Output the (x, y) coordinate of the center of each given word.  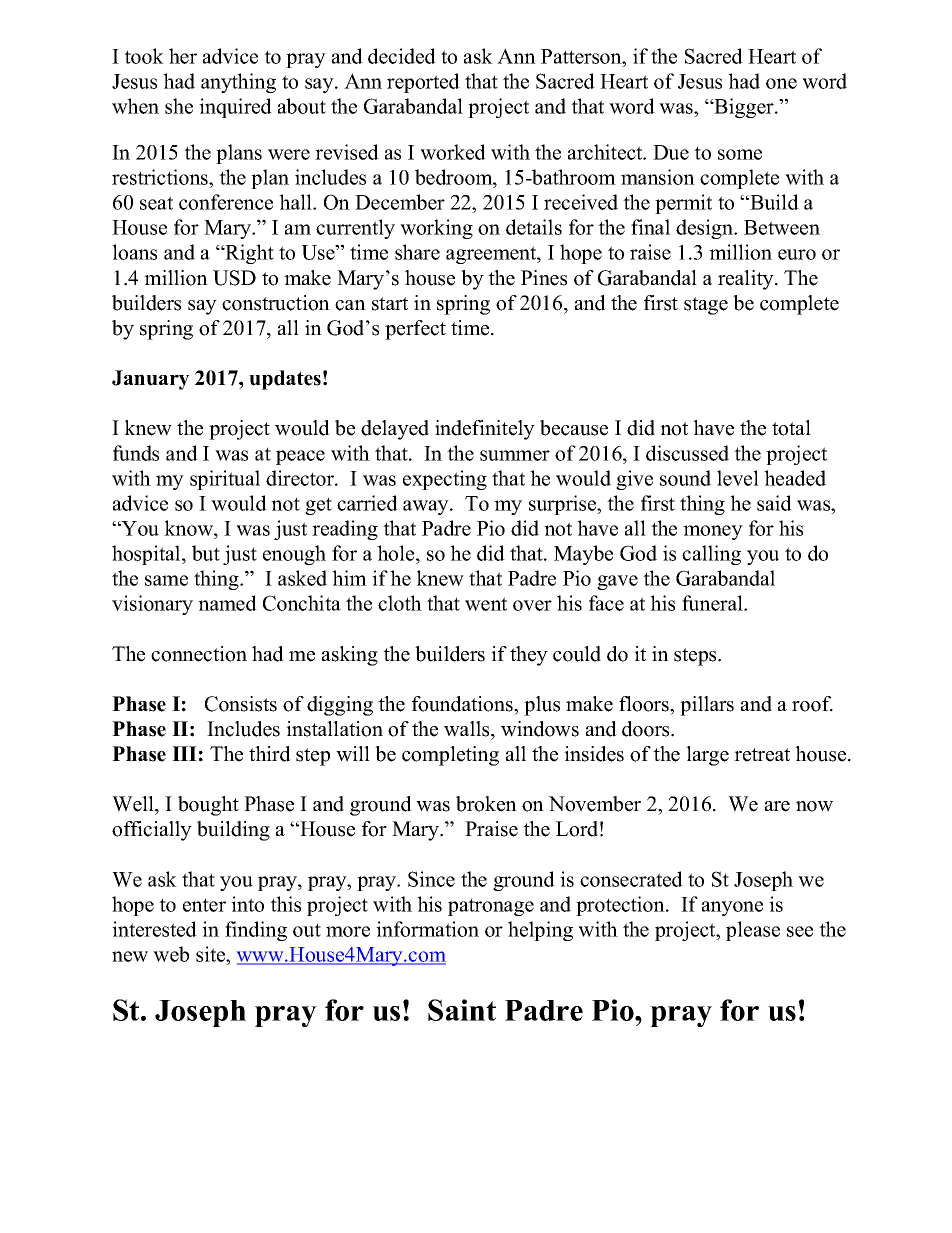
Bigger (744, 108)
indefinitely (485, 430)
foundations (463, 704)
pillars (707, 706)
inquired (235, 108)
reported (423, 83)
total (791, 428)
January (150, 380)
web (171, 954)
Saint (462, 1010)
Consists (241, 704)
